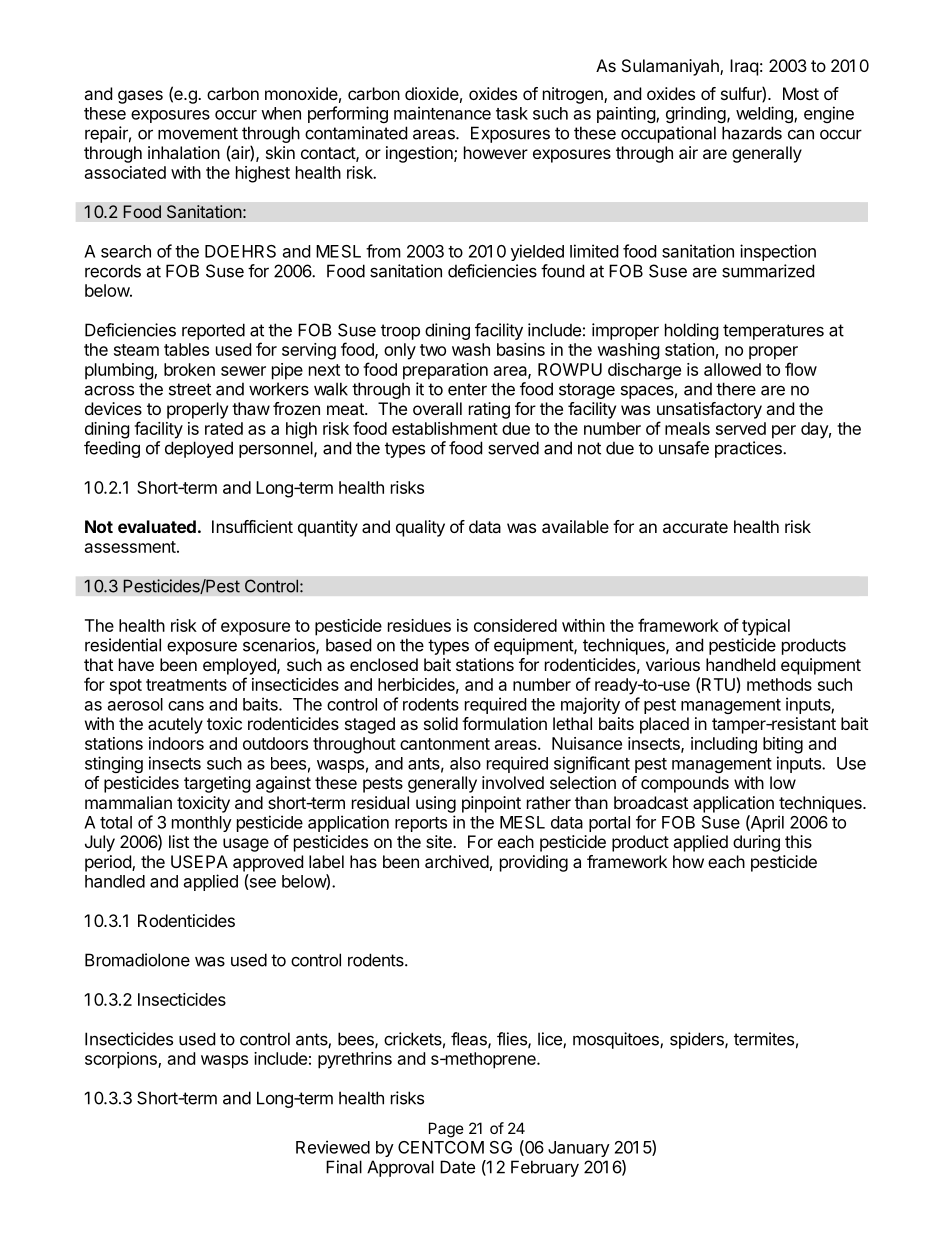  I want to click on during, so click(756, 843).
